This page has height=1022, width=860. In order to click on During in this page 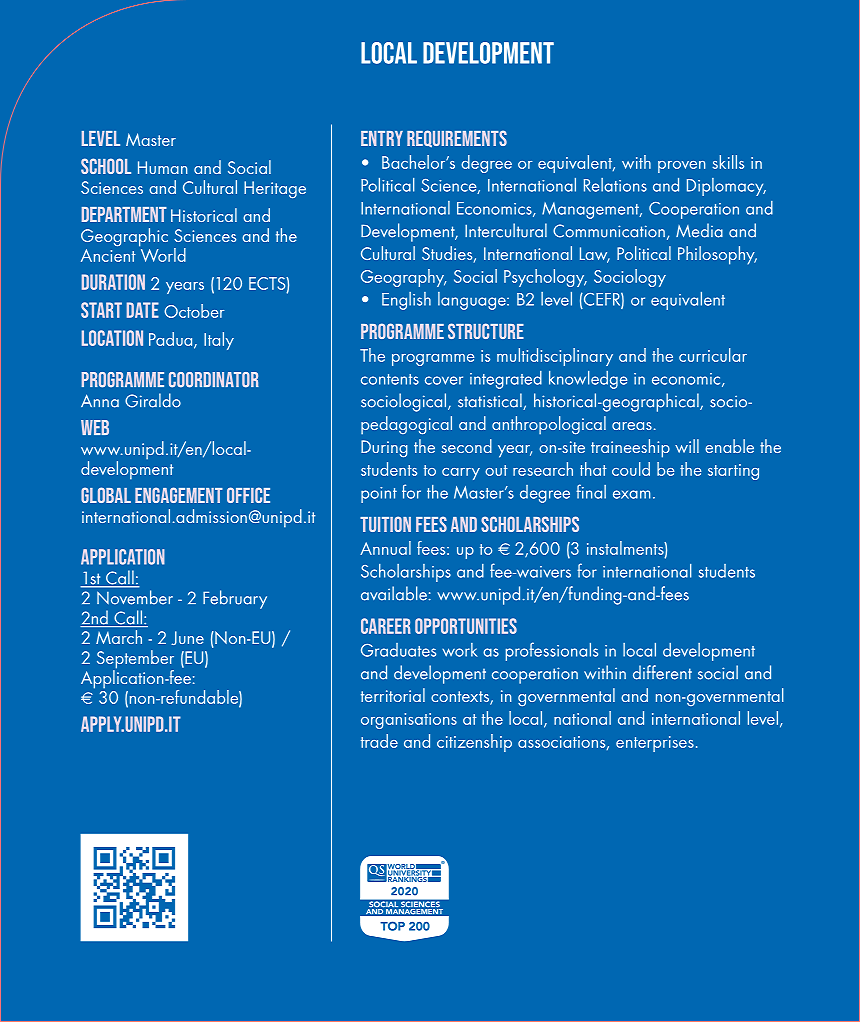, I will do `click(384, 449)`.
